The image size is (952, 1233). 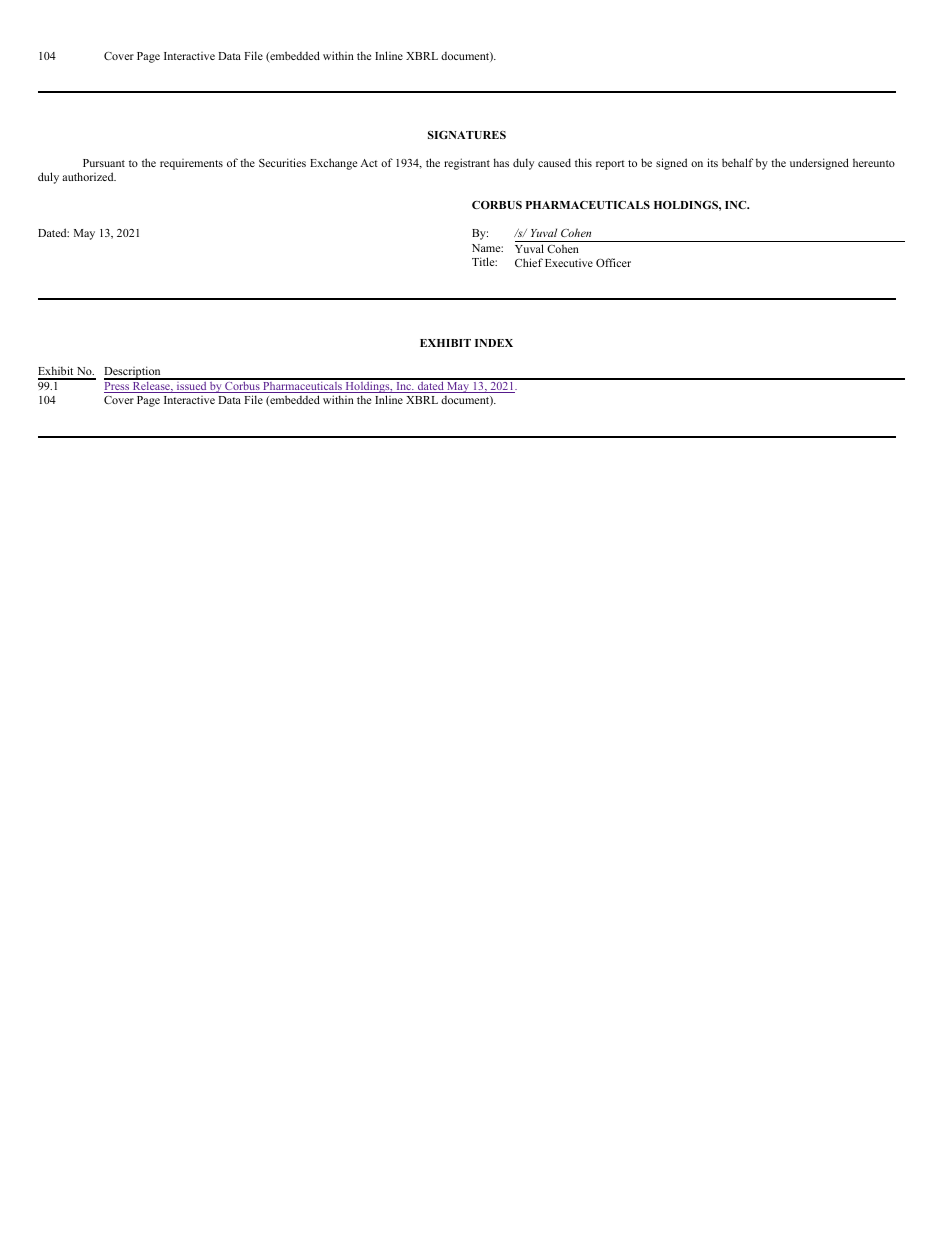 I want to click on report, so click(x=610, y=165).
